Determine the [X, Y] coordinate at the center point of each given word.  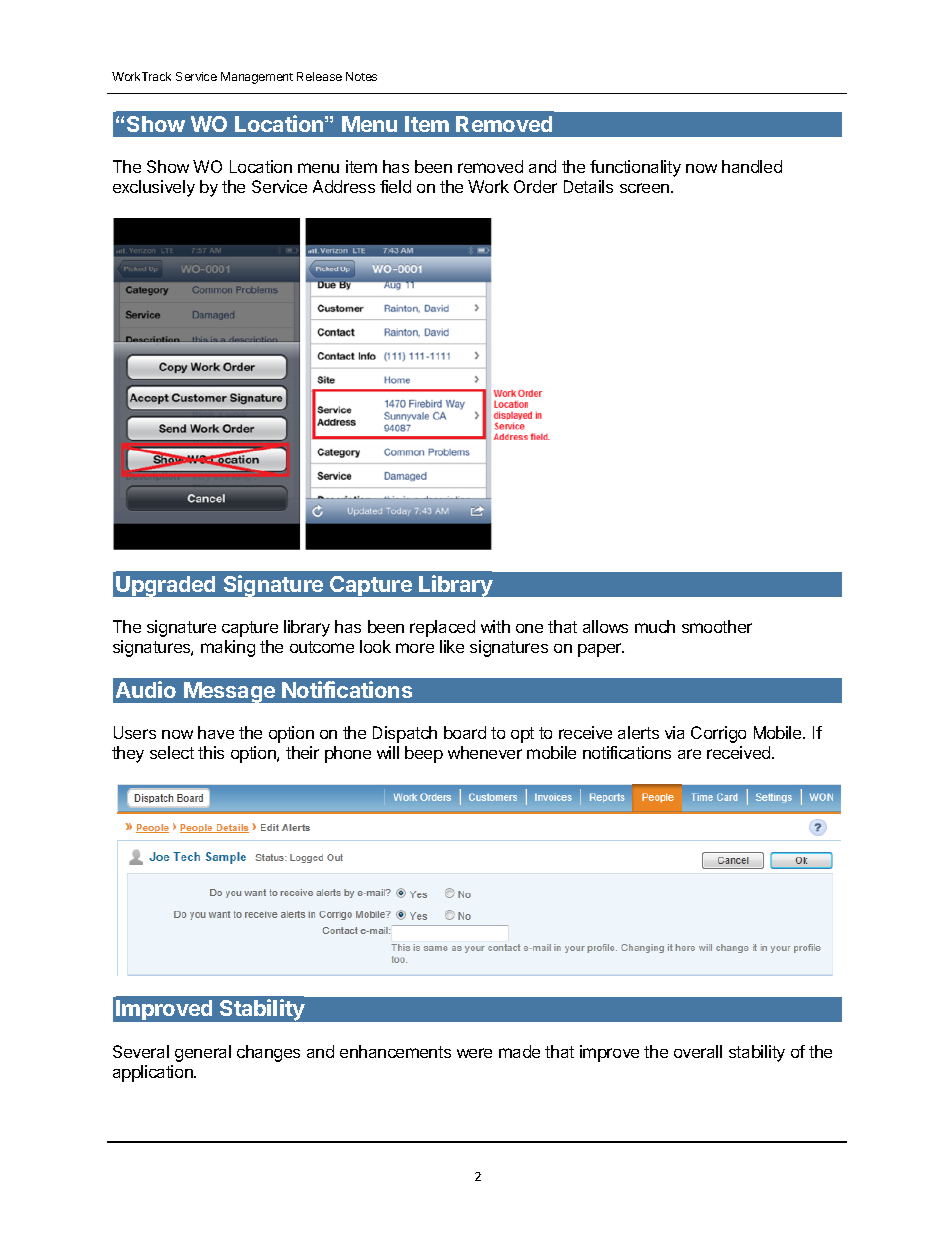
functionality [635, 168]
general [203, 1053]
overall [698, 1051]
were [474, 1053]
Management [257, 78]
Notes [361, 76]
